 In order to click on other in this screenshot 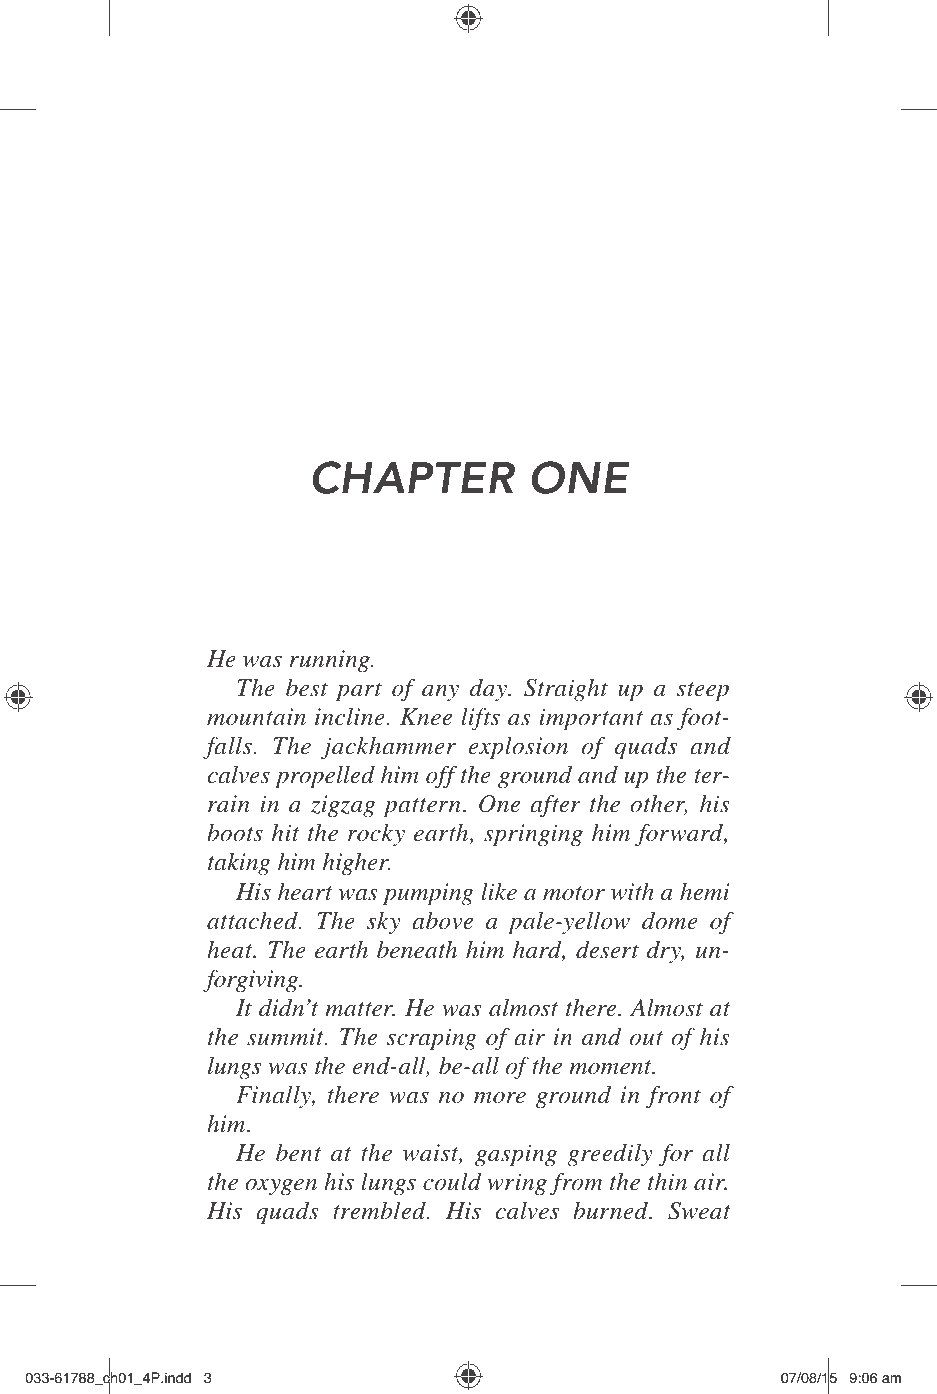, I will do `click(659, 804)`.
